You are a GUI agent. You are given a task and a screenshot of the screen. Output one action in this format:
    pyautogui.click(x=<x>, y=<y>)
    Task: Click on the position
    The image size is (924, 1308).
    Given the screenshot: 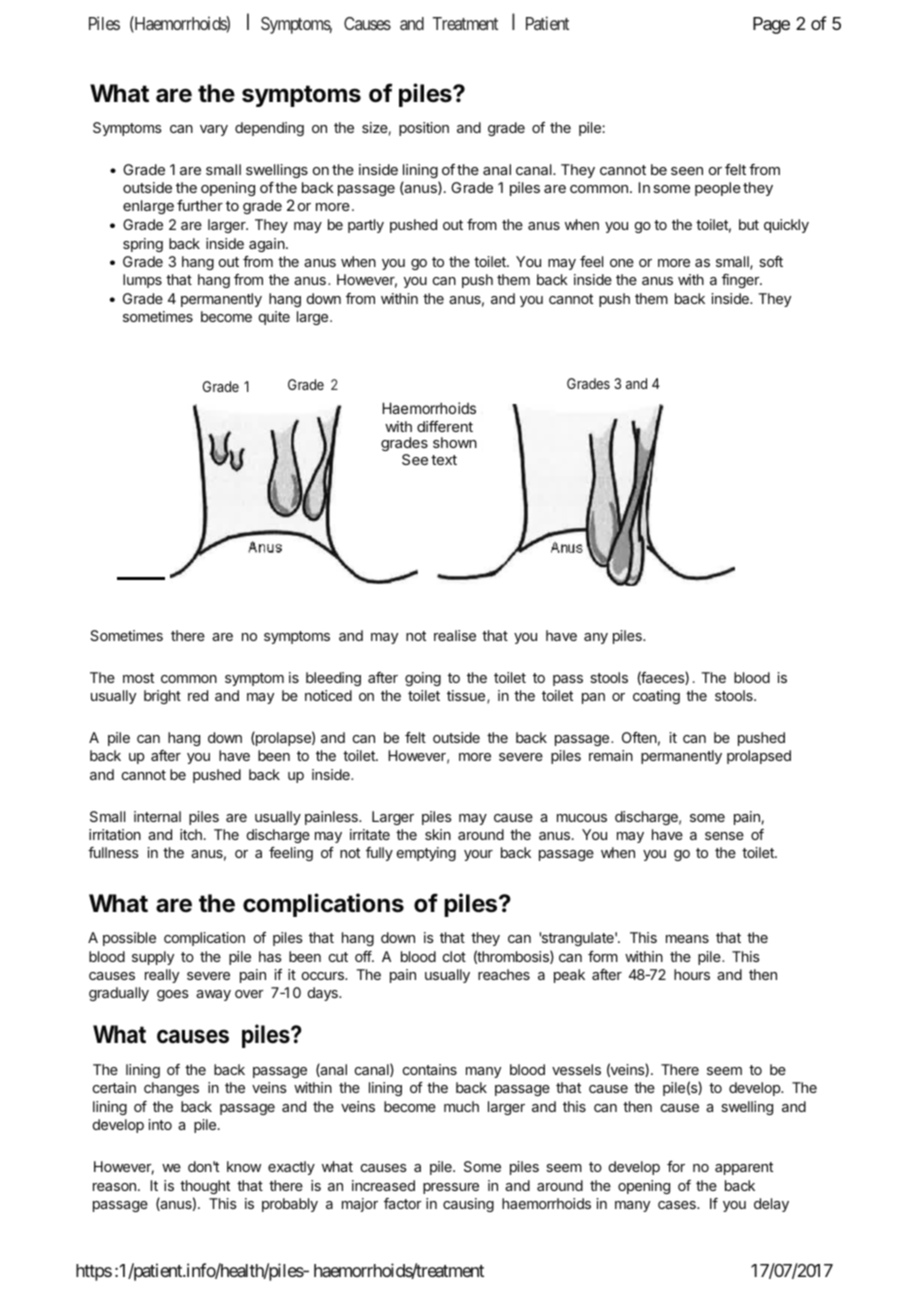 What is the action you would take?
    pyautogui.click(x=424, y=129)
